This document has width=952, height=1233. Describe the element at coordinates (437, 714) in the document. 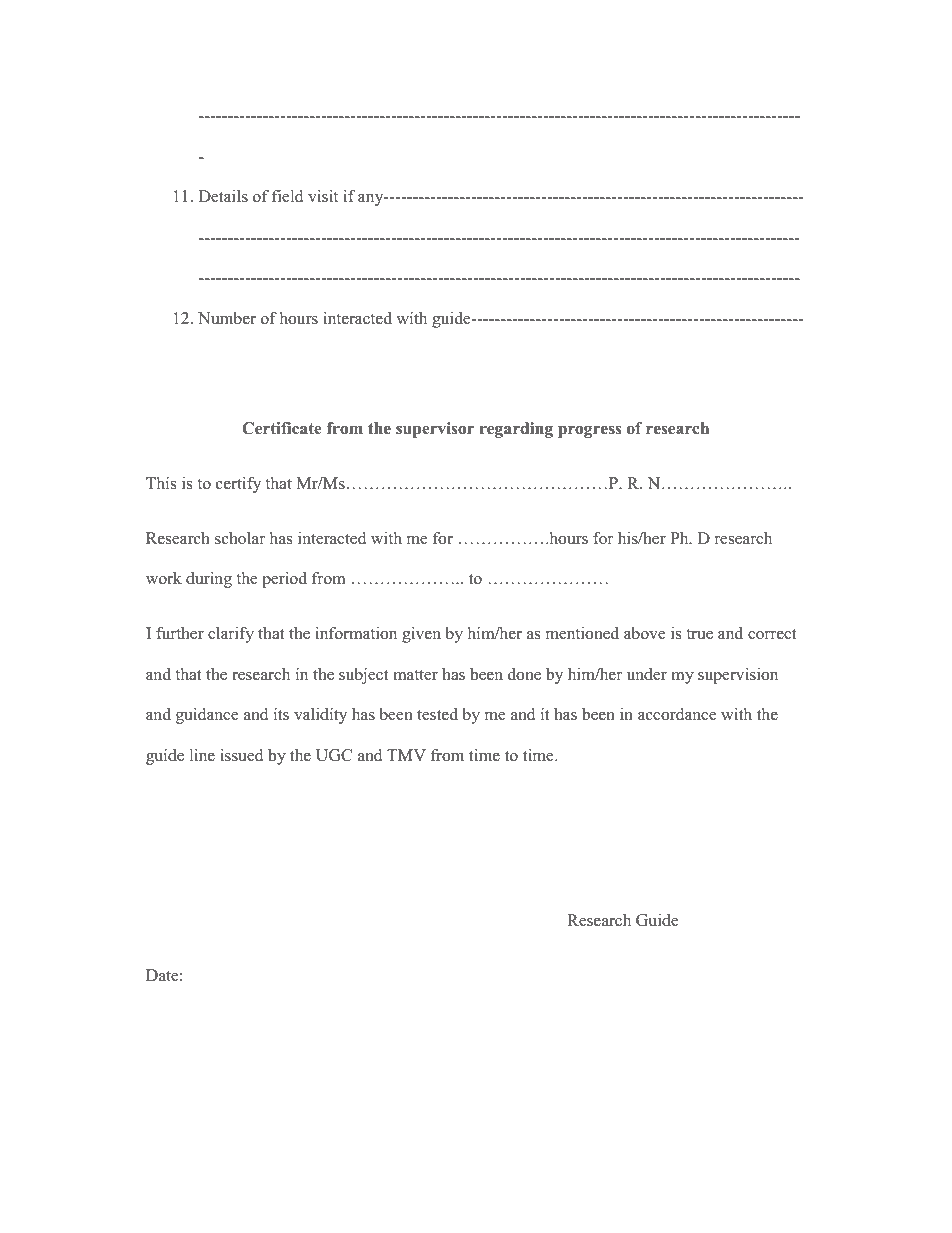

I see `tested` at that location.
